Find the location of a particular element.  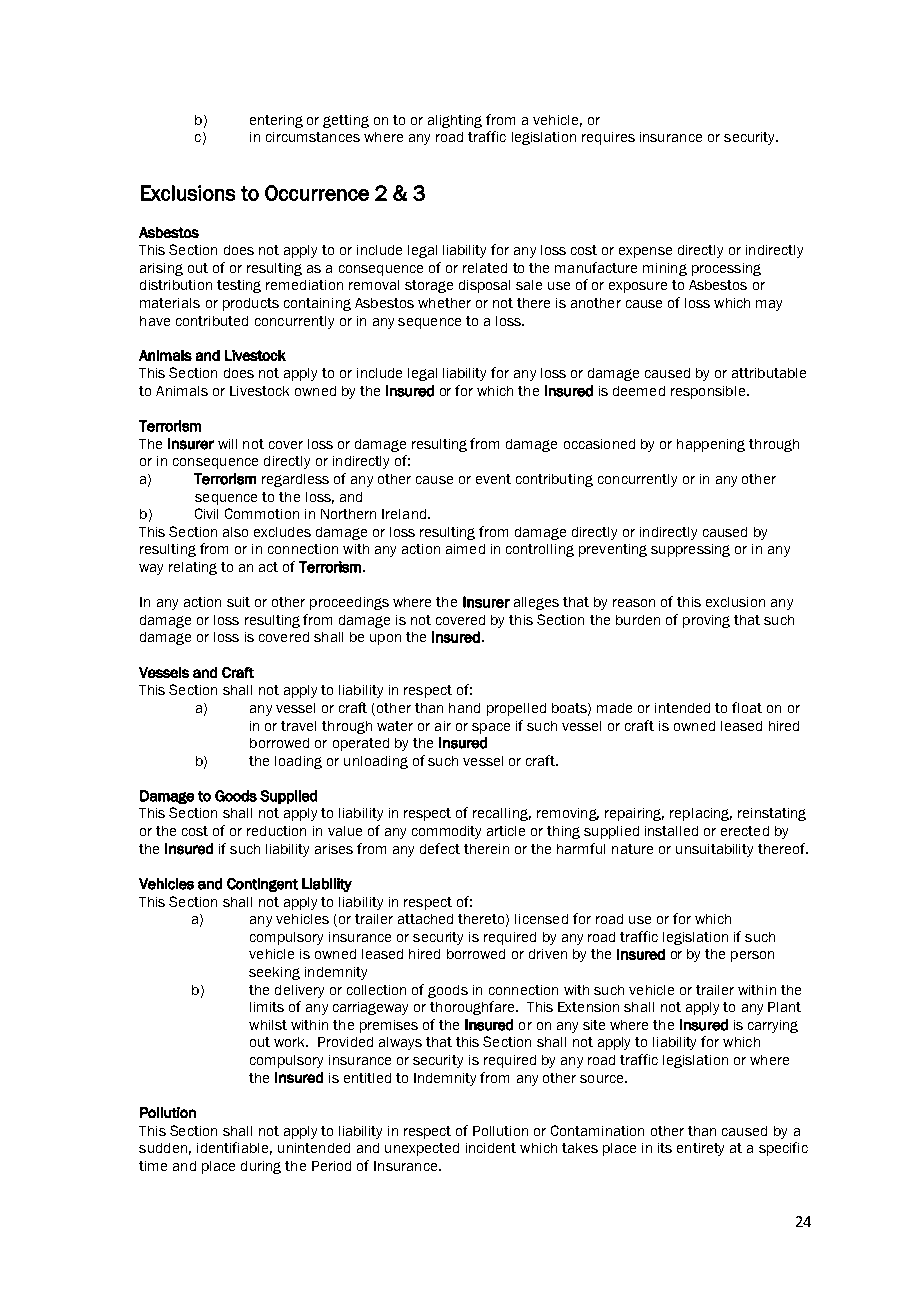

incident is located at coordinates (491, 1148).
